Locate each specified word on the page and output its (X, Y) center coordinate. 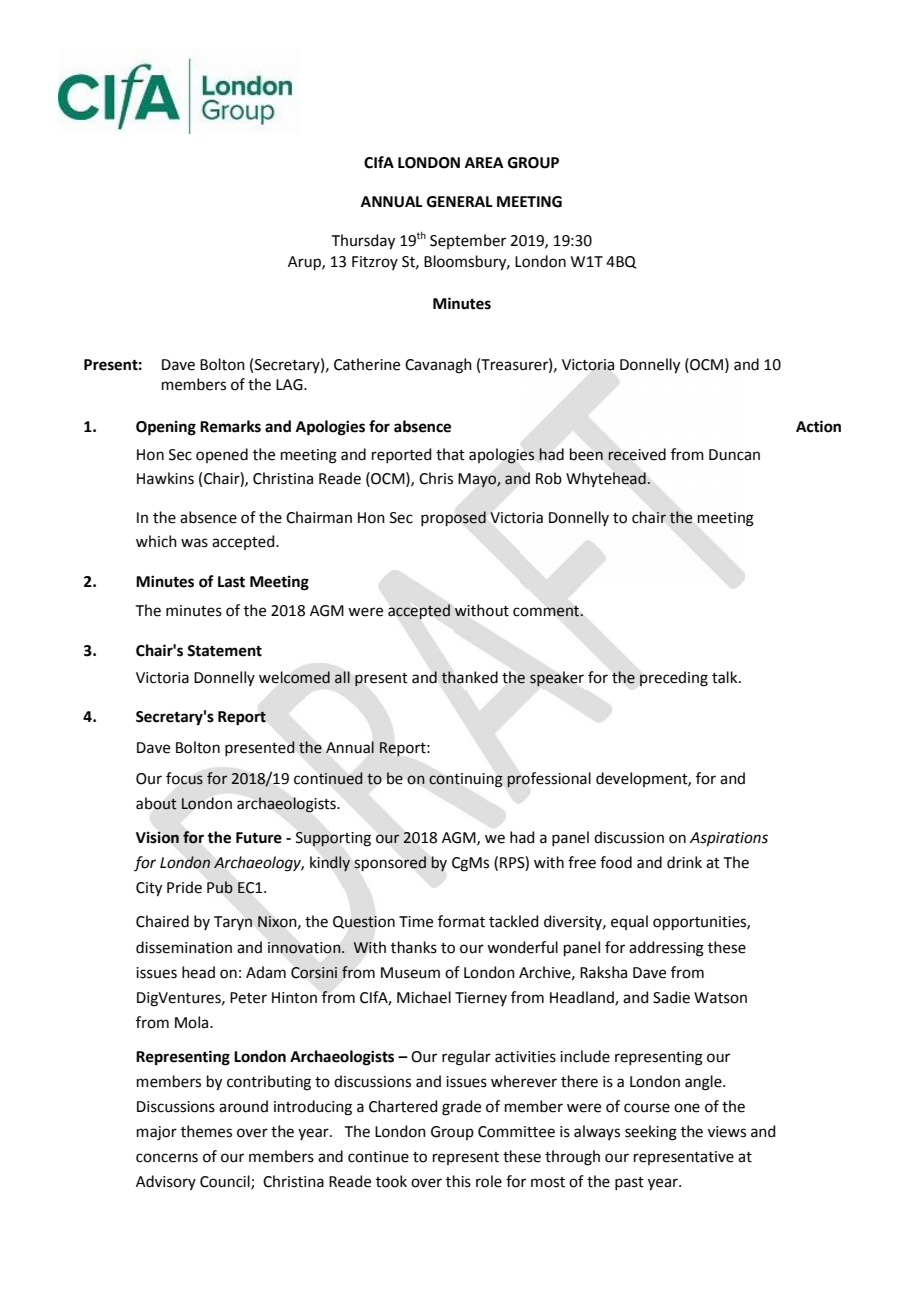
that (450, 454)
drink (684, 862)
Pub (220, 887)
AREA (484, 162)
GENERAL (460, 202)
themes (206, 1131)
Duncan (734, 455)
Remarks (230, 426)
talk (726, 677)
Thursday (363, 242)
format (461, 921)
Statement (224, 651)
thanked (469, 677)
